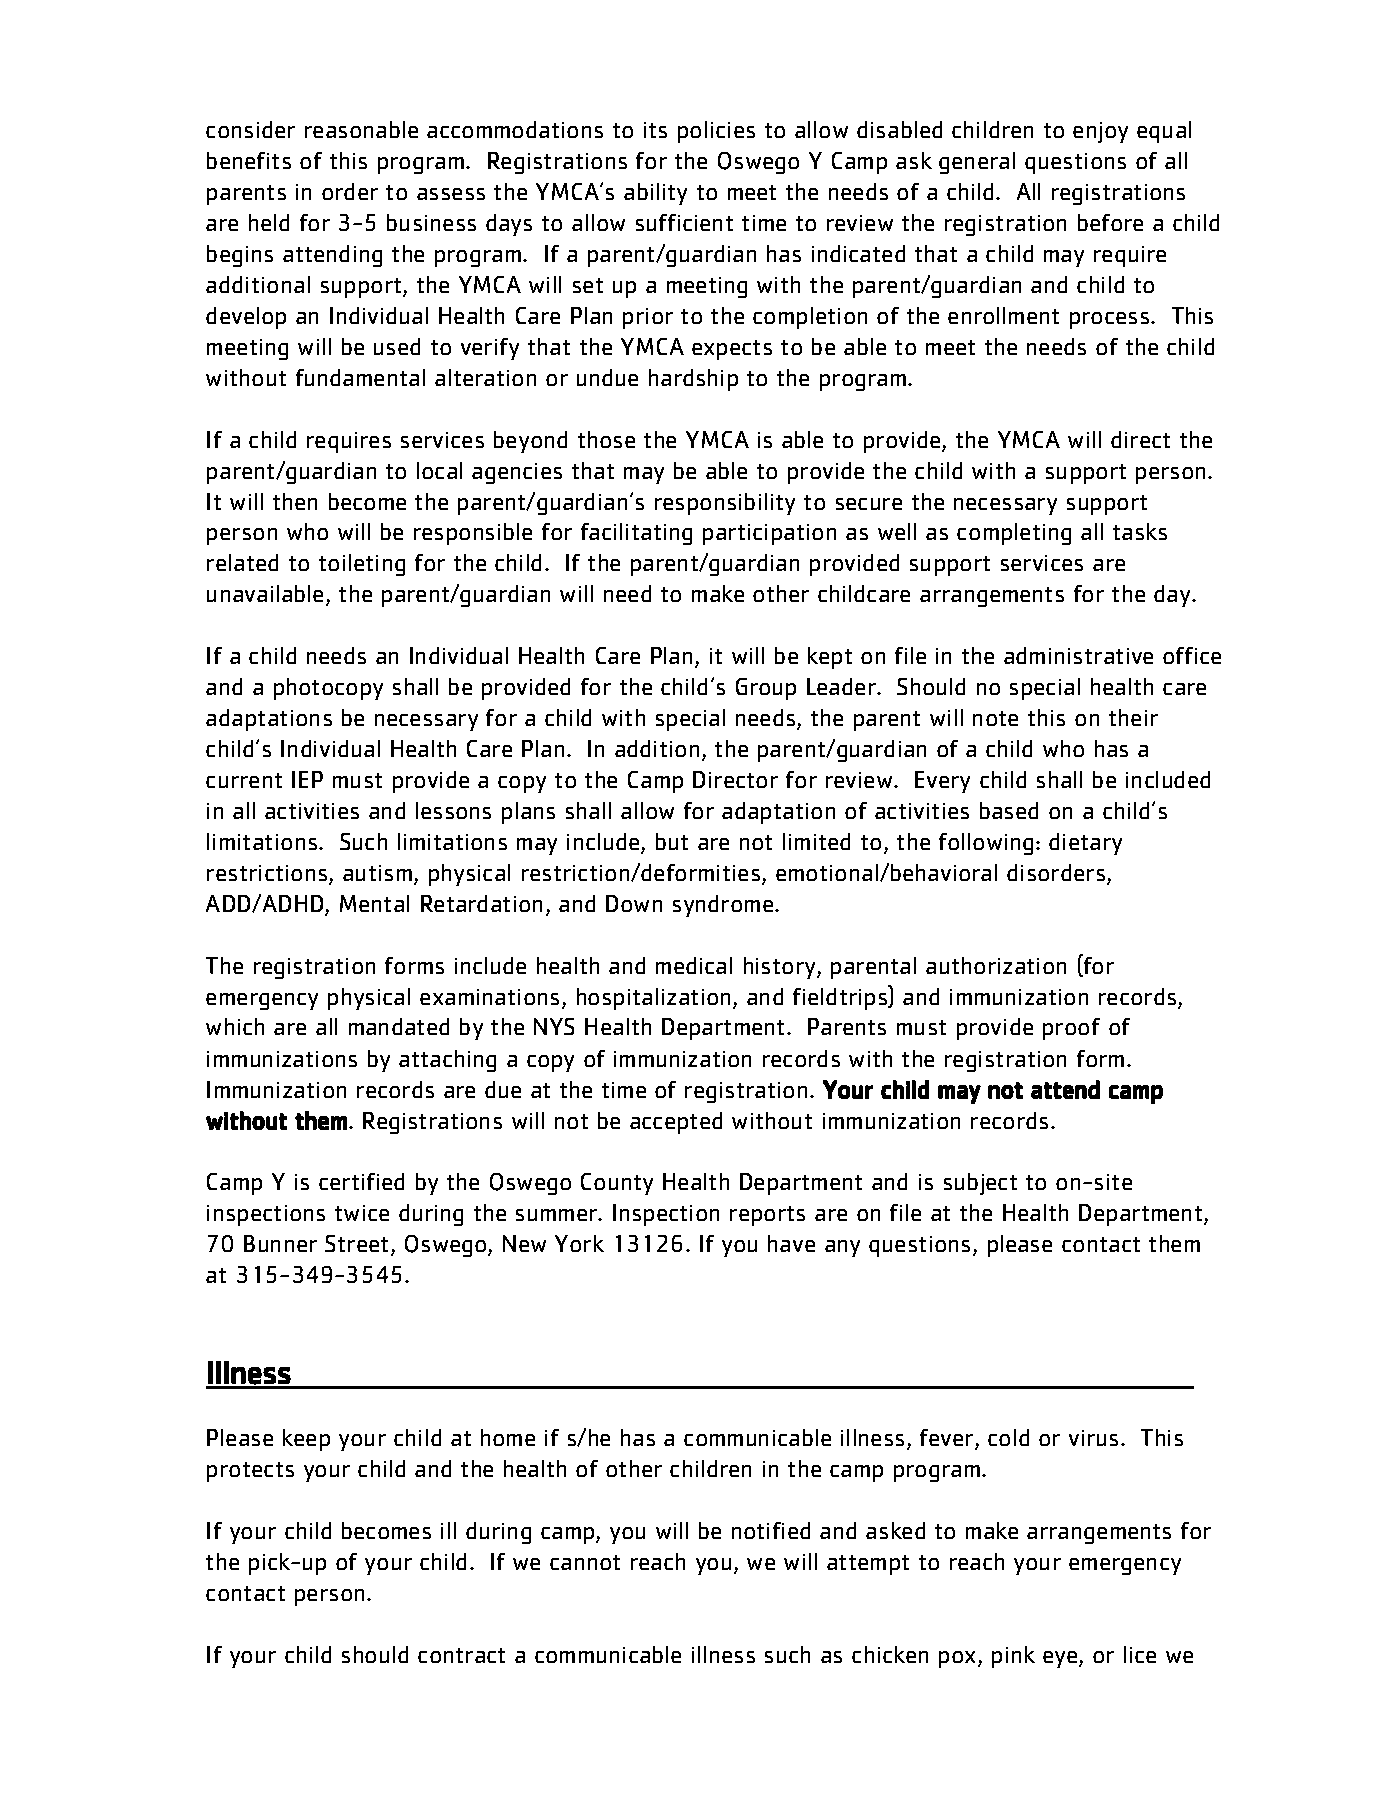 The width and height of the screenshot is (1400, 1811). I want to click on eye, so click(1061, 1659).
